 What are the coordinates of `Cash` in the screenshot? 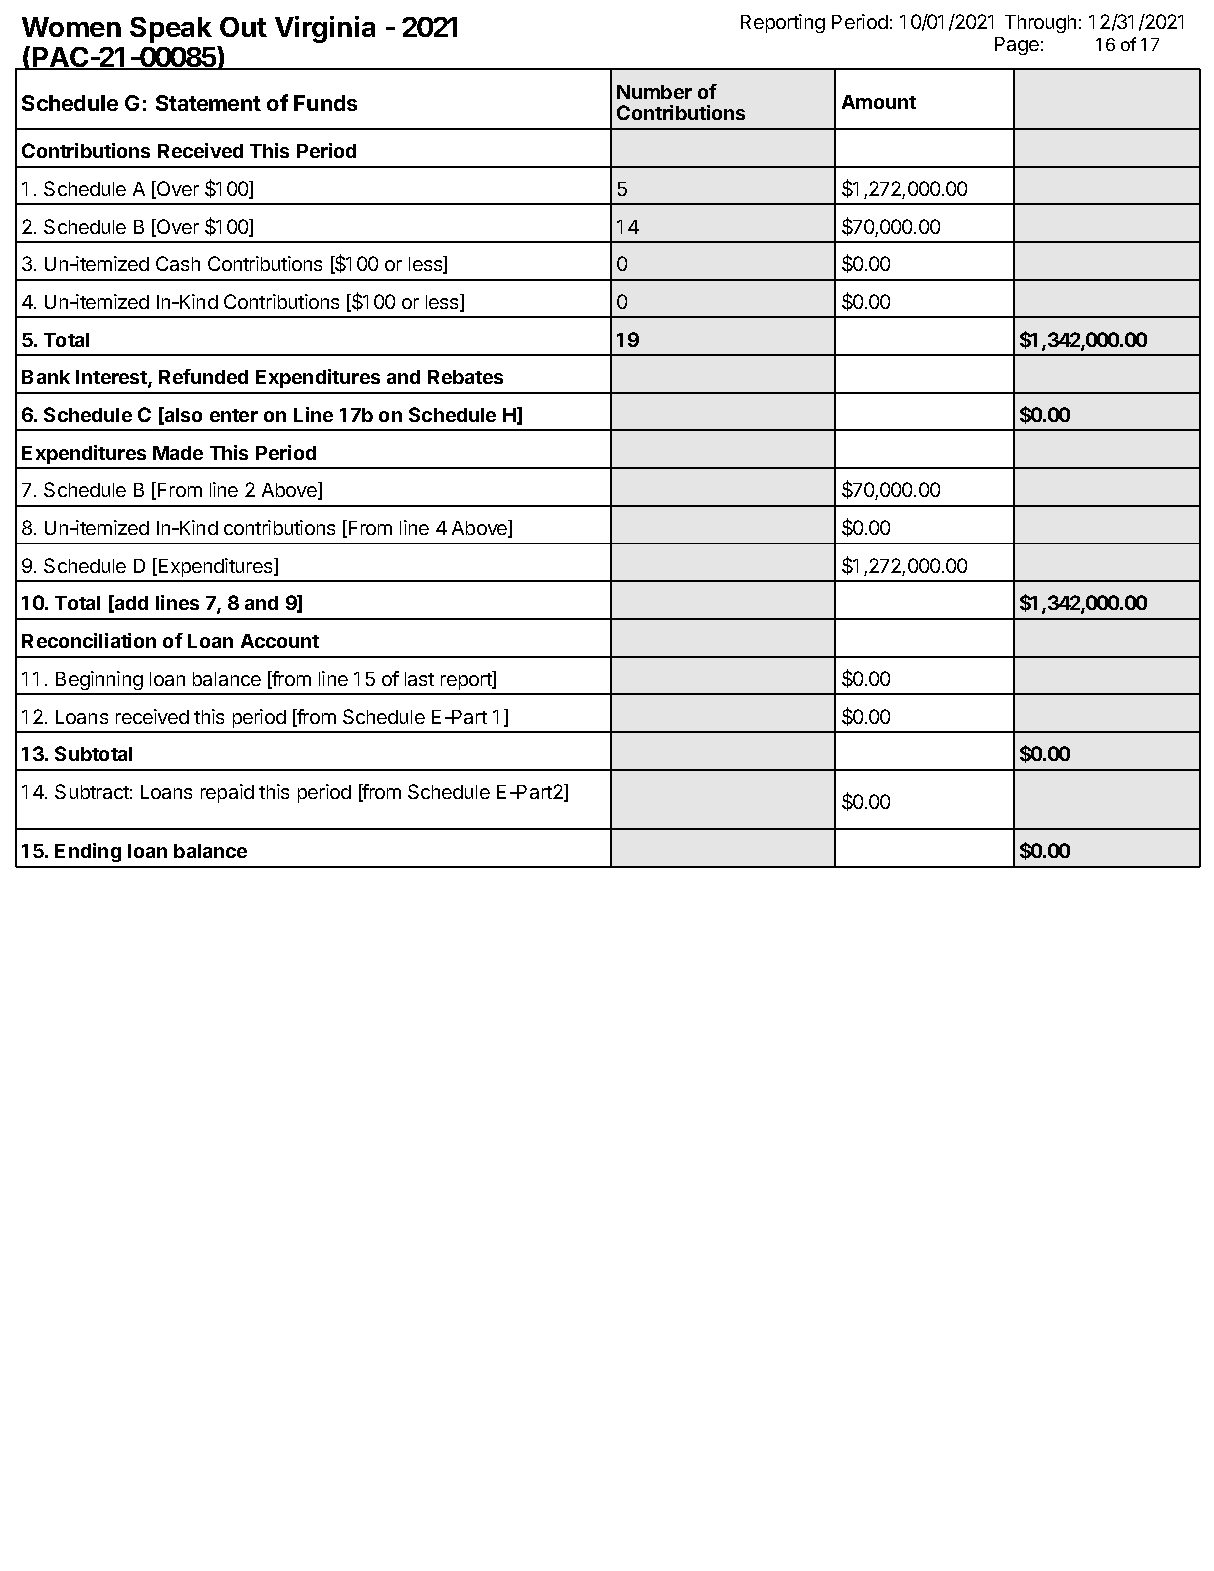 It's located at (178, 263).
